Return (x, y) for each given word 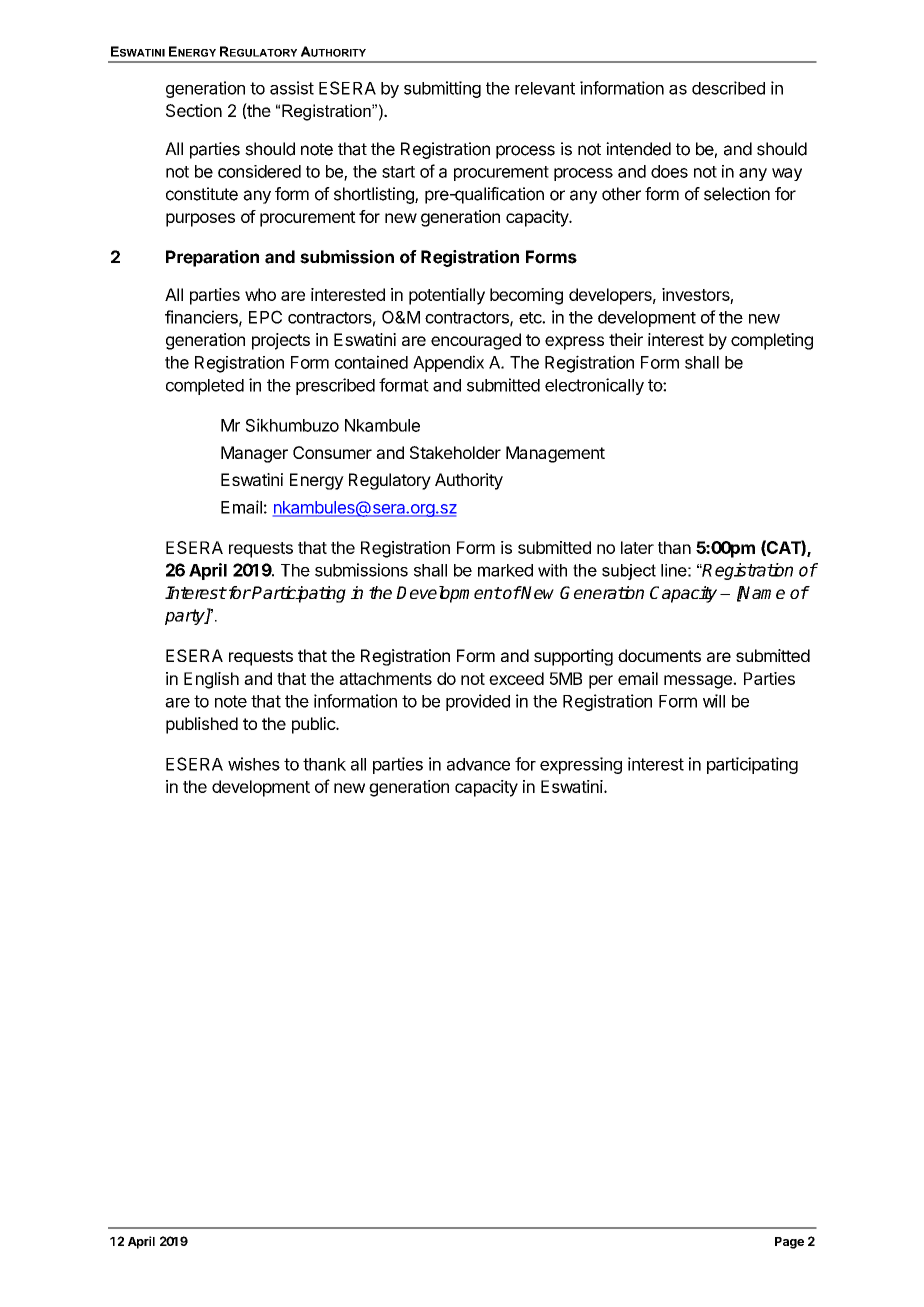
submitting (442, 89)
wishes (254, 764)
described (728, 88)
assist (292, 88)
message (699, 682)
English (211, 680)
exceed (516, 678)
